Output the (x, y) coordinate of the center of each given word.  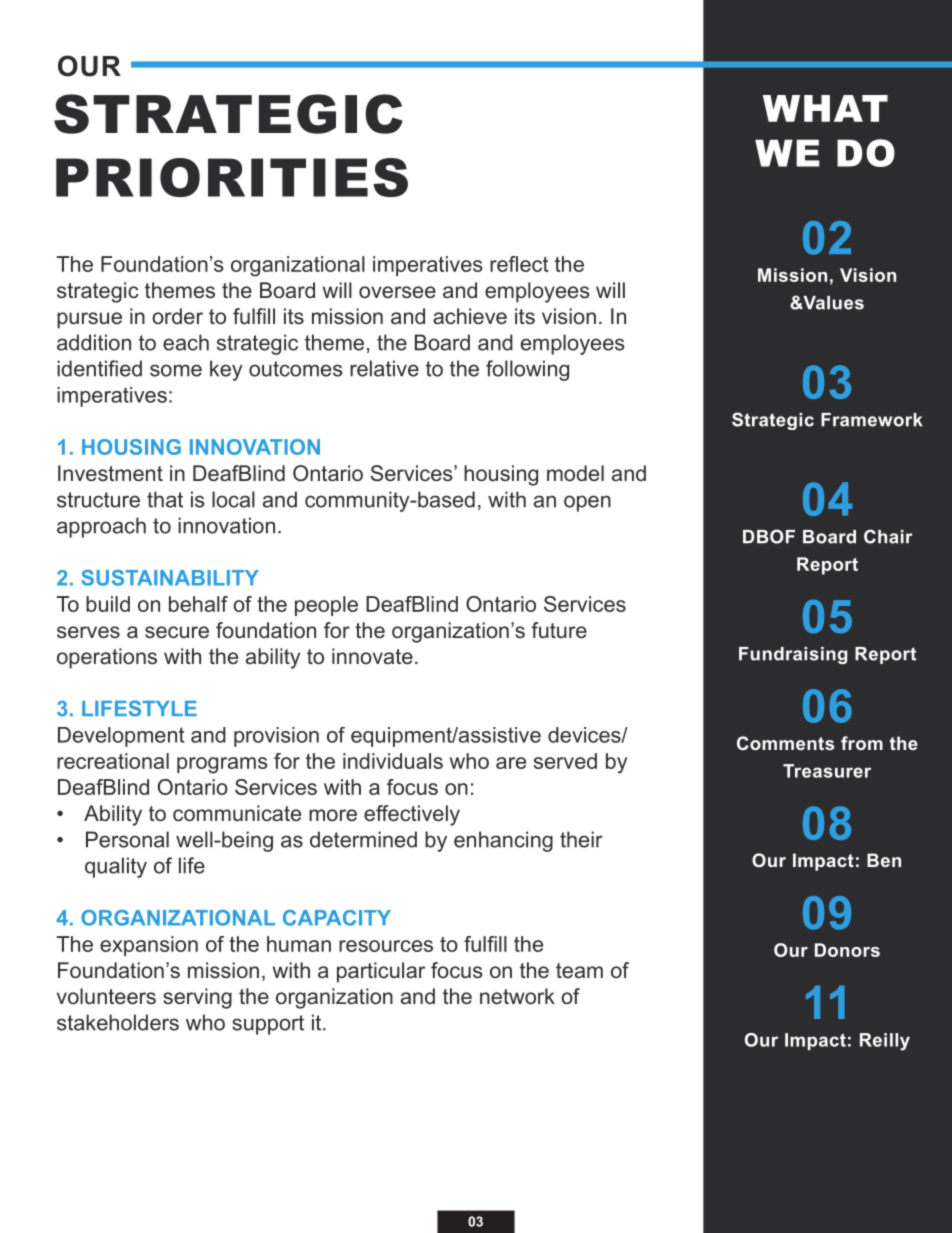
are (511, 763)
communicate (237, 813)
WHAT (825, 108)
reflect (519, 264)
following (527, 370)
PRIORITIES (232, 177)
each (186, 342)
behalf (198, 604)
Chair (888, 536)
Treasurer (827, 771)
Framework (872, 420)
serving (197, 998)
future (559, 630)
